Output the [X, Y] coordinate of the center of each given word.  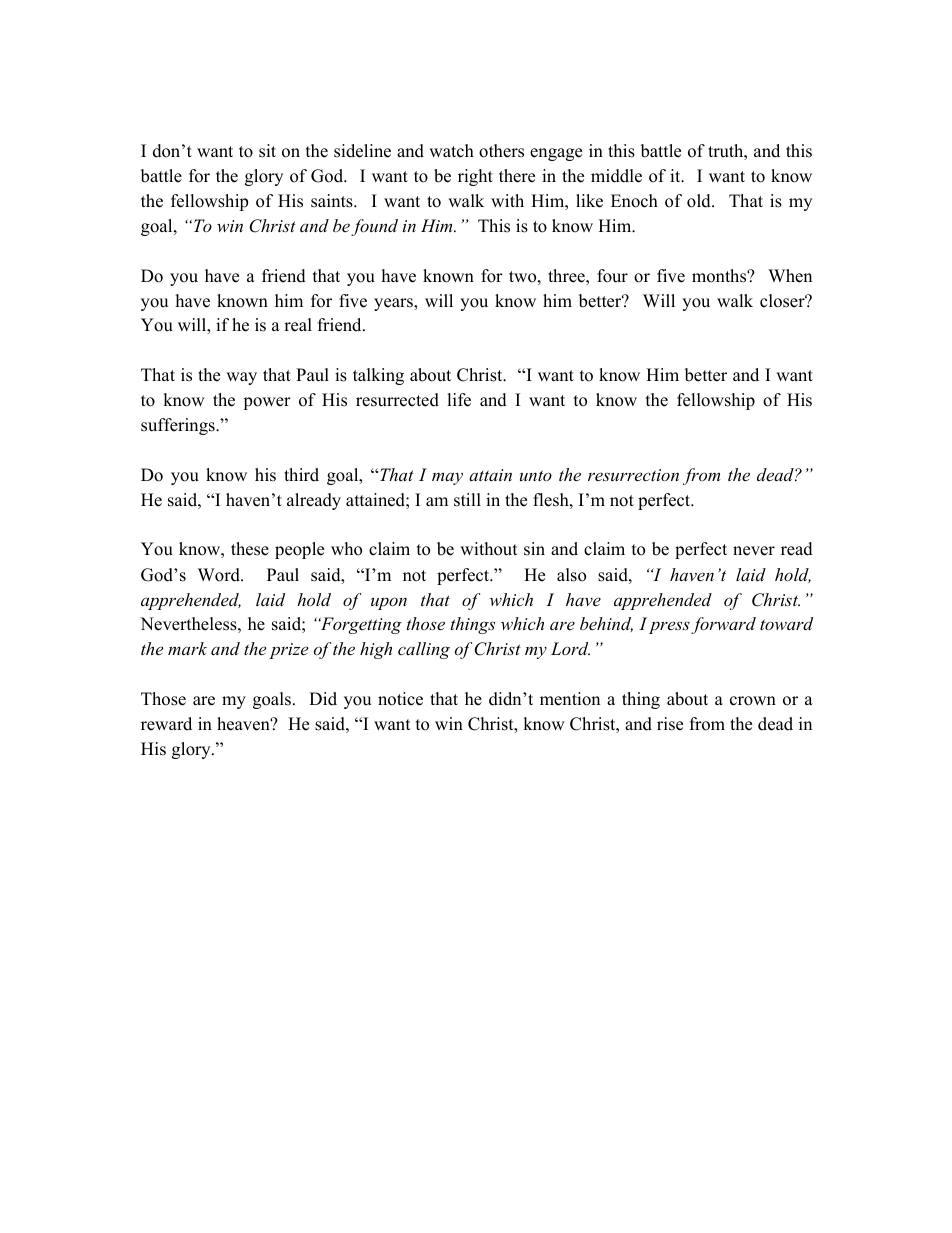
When [790, 276]
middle [616, 176]
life [459, 400]
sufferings [179, 426]
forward [723, 625]
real [298, 325]
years [394, 304]
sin [534, 549]
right [475, 177]
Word [220, 575]
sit [267, 151]
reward [166, 724]
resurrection [633, 475]
